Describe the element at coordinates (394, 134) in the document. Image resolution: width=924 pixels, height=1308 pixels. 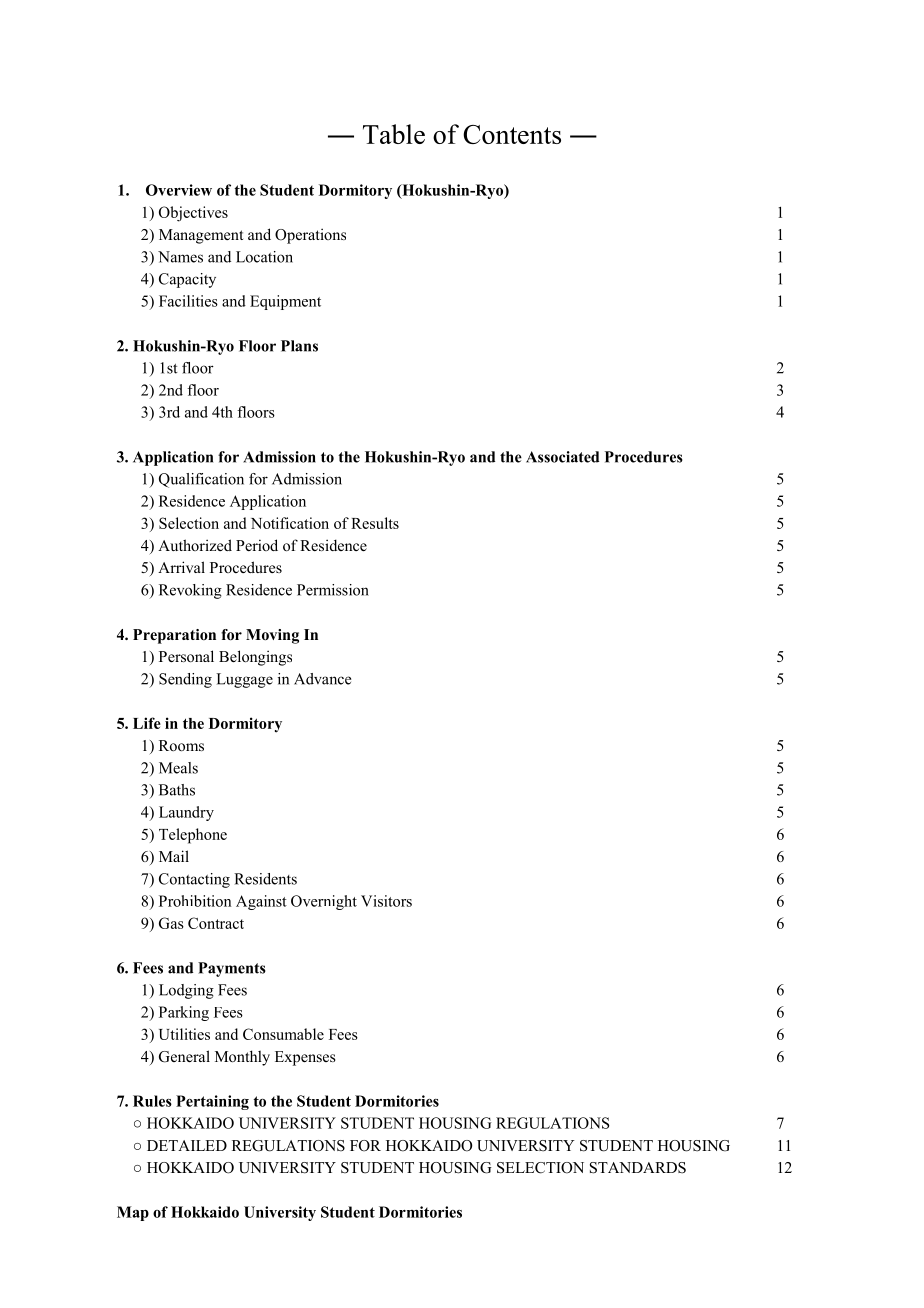
I see `Table` at that location.
